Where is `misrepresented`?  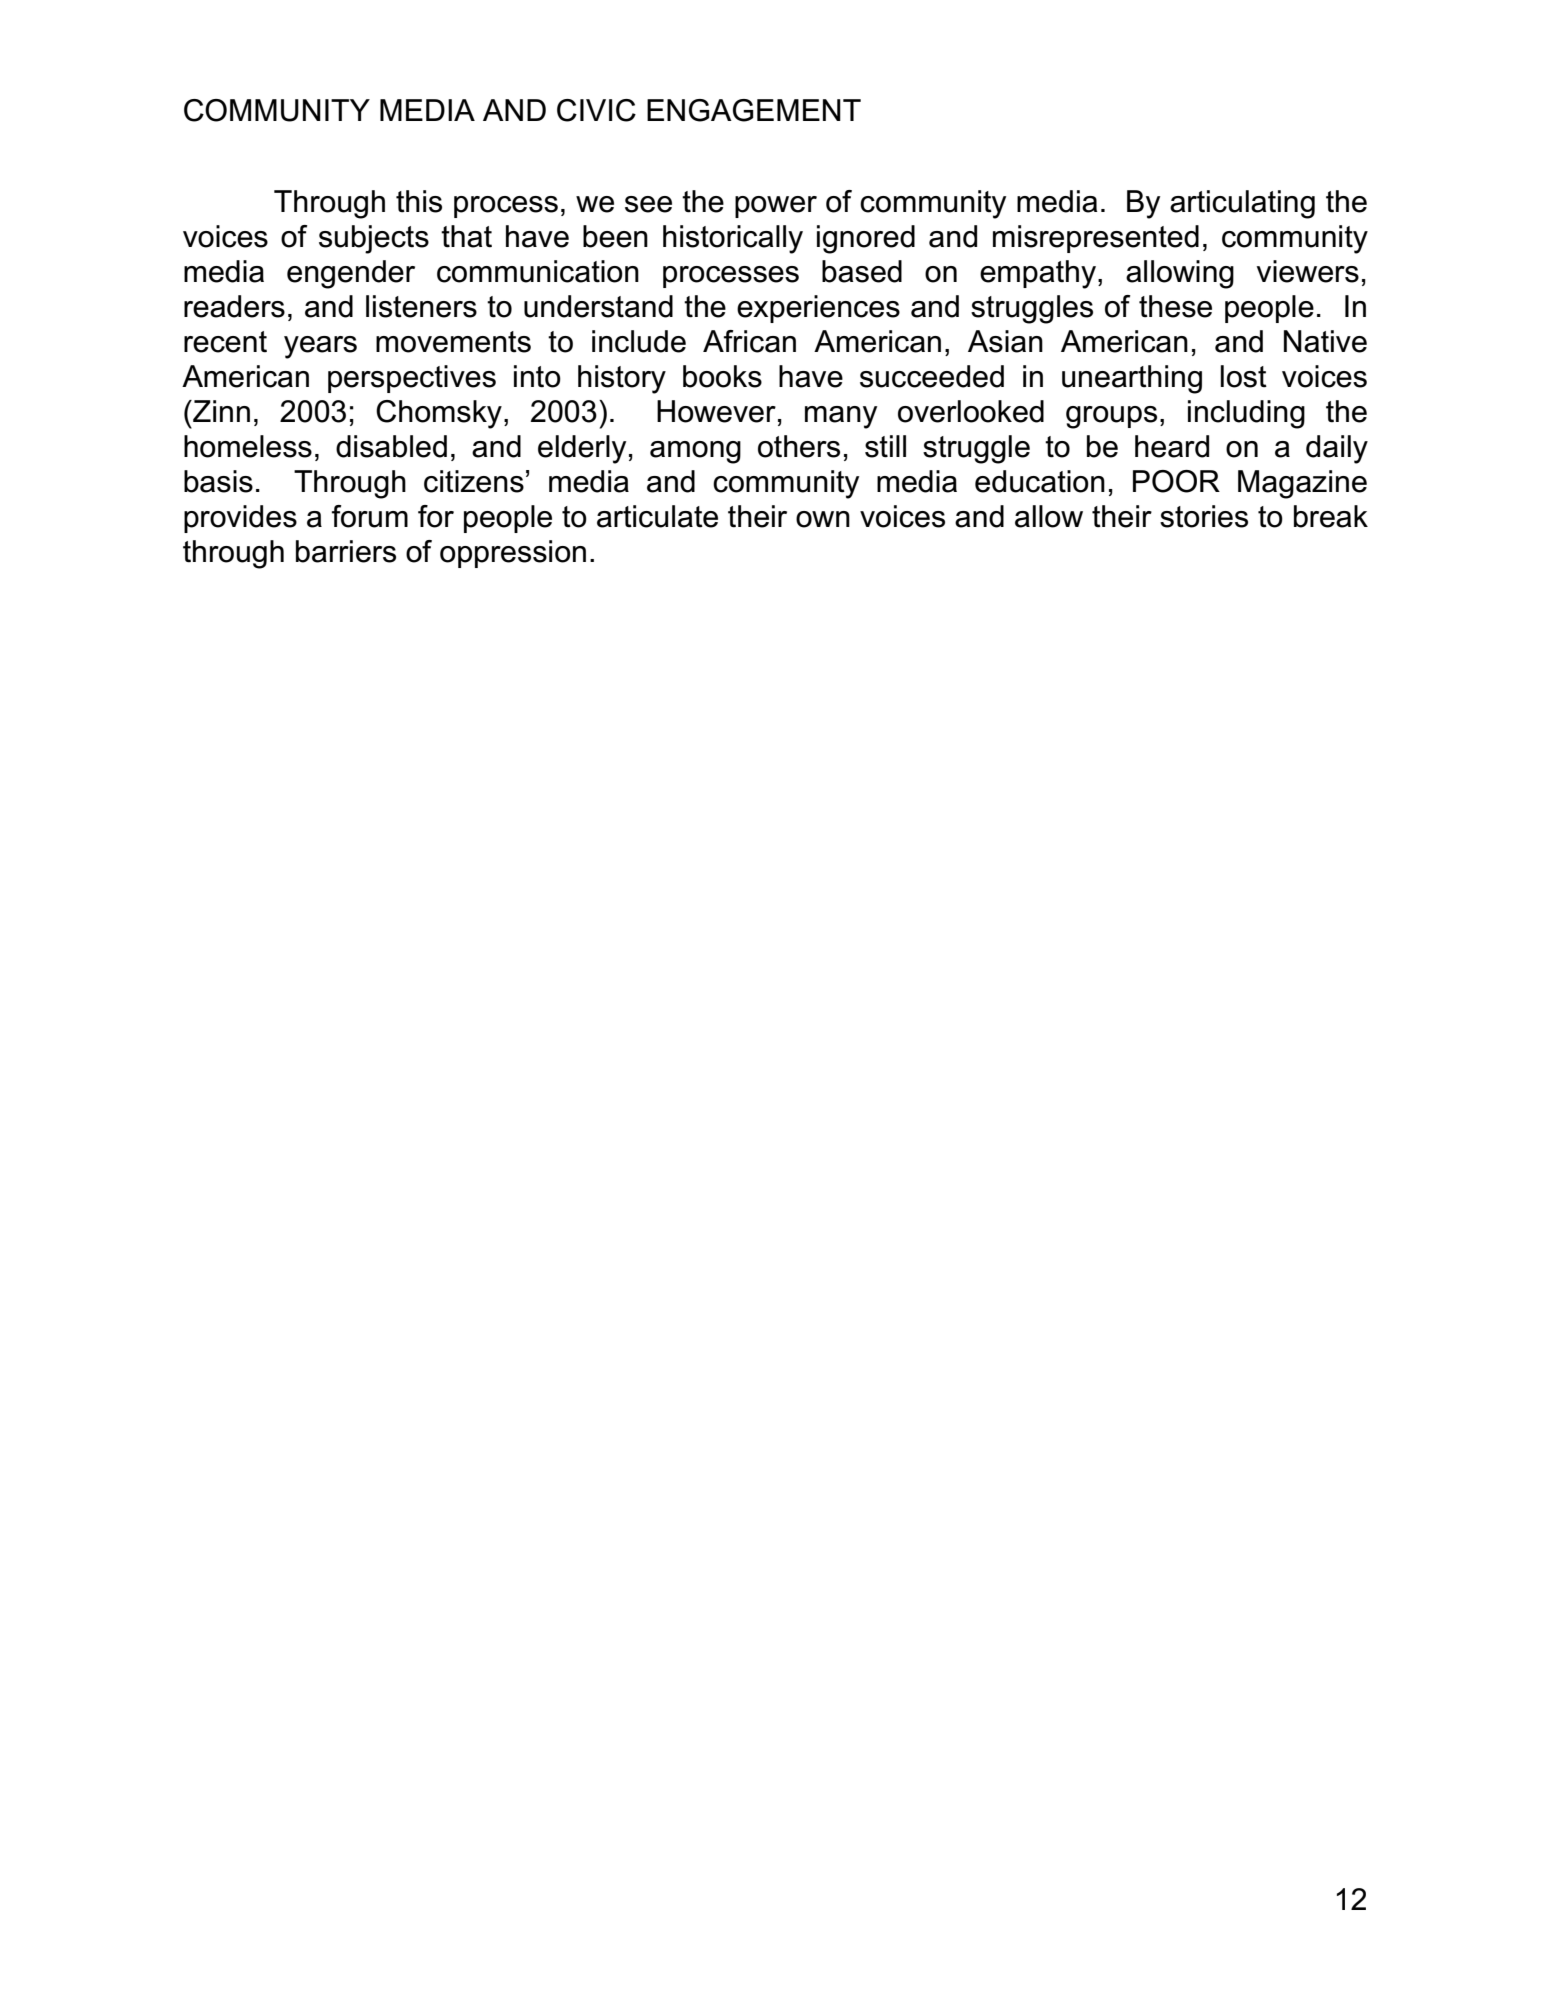
misrepresented is located at coordinates (1096, 239).
